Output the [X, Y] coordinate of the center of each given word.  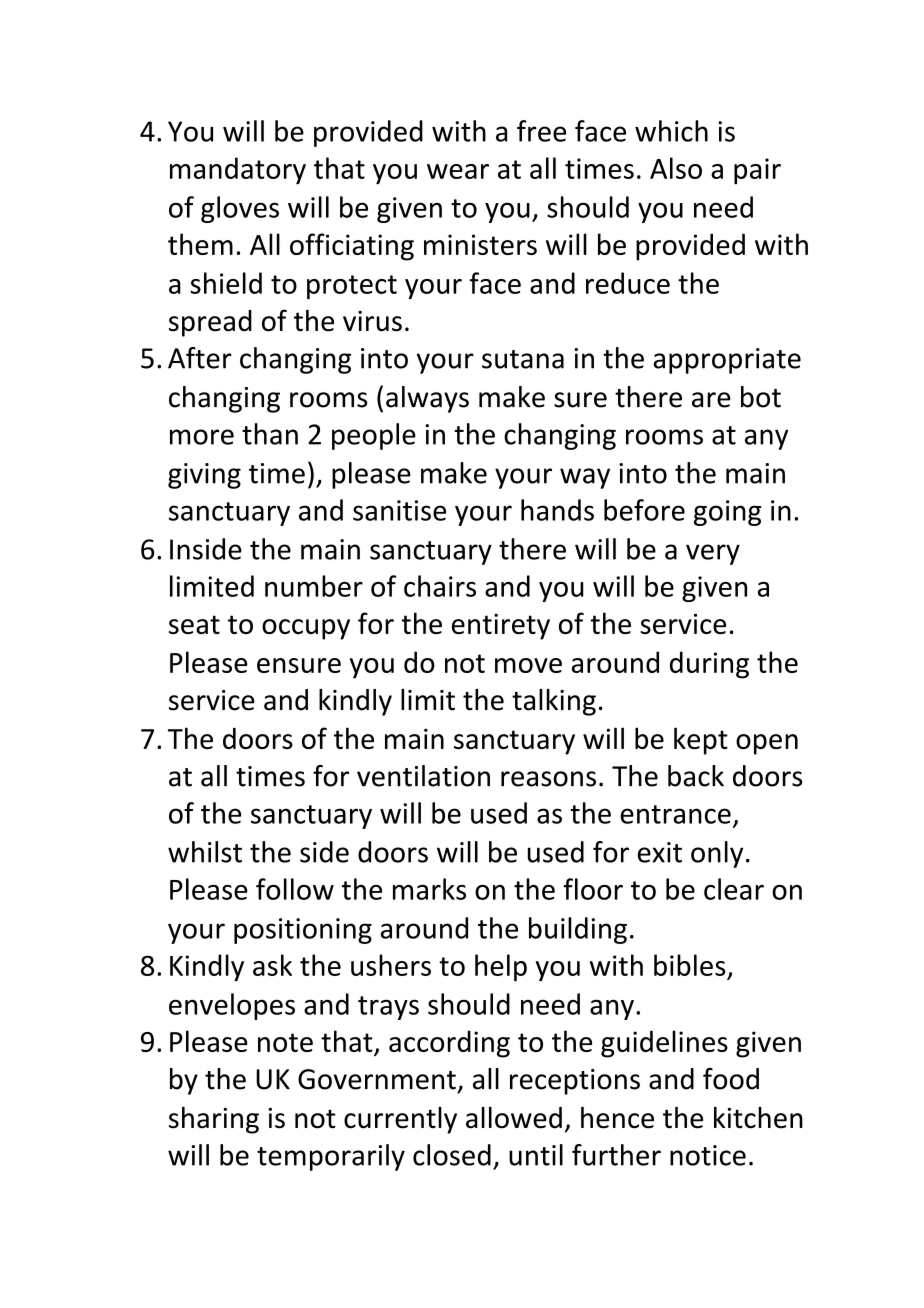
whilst [205, 852]
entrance [675, 814]
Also [676, 168]
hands [557, 510]
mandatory [238, 171]
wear [458, 171]
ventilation [423, 776]
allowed [514, 1118]
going [727, 513]
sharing [214, 1120]
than [270, 434]
